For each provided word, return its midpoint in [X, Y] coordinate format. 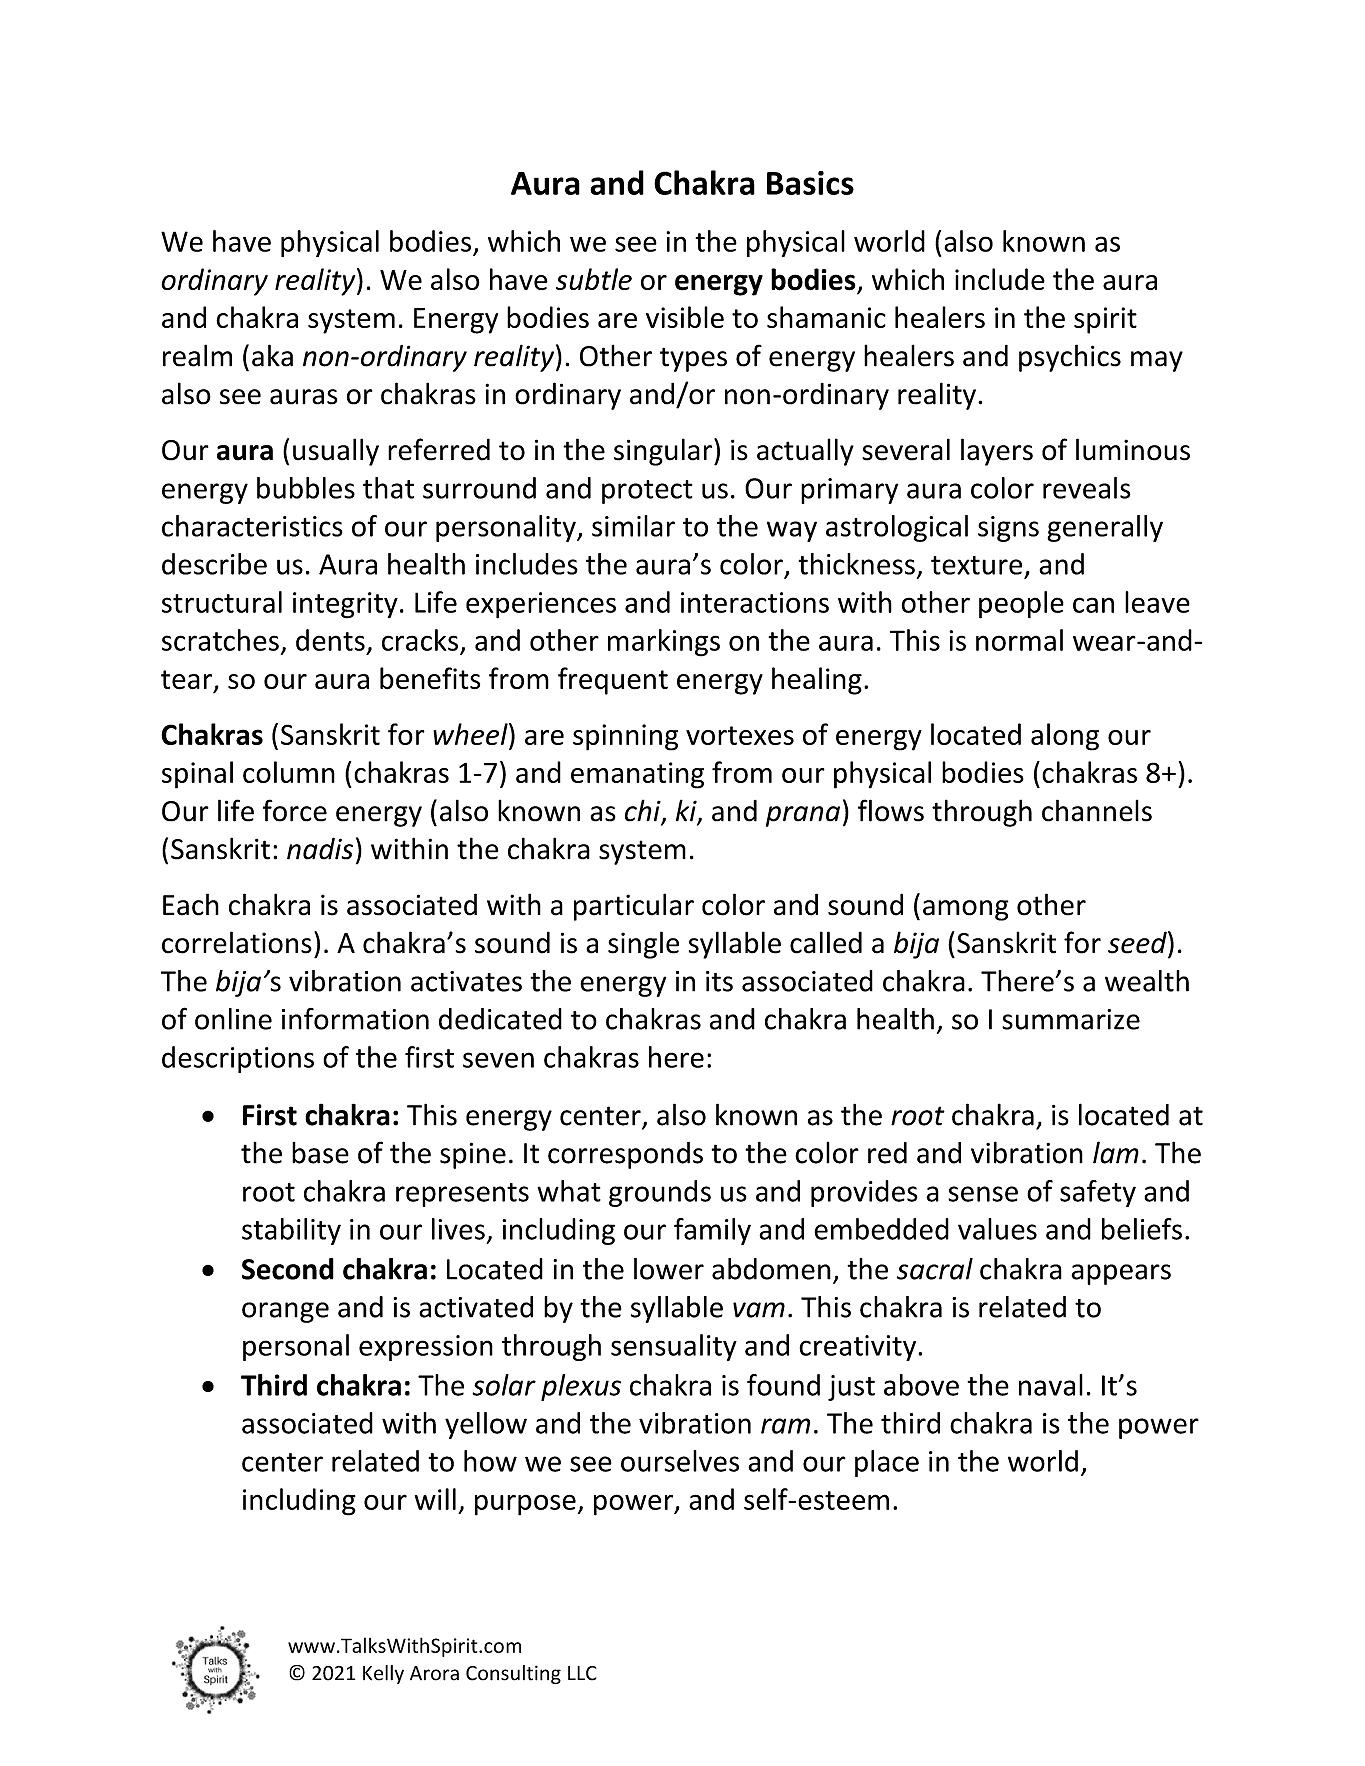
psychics [1070, 358]
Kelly [383, 1674]
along [1065, 737]
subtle [594, 279]
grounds [660, 1193]
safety [1098, 1193]
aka [272, 355]
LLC [582, 1673]
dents [330, 640]
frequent [613, 681]
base [320, 1153]
